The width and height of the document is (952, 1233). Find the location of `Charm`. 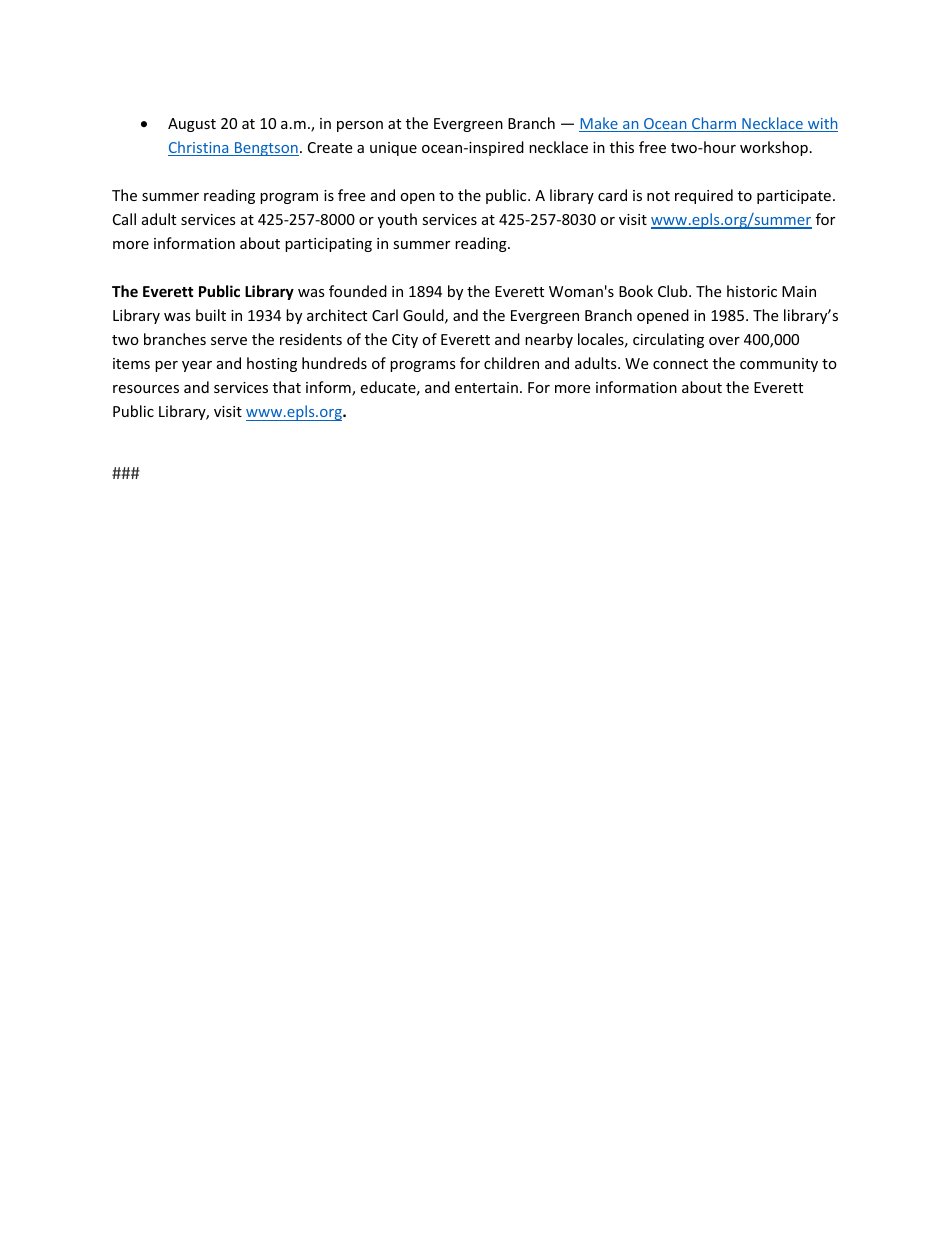

Charm is located at coordinates (714, 124).
